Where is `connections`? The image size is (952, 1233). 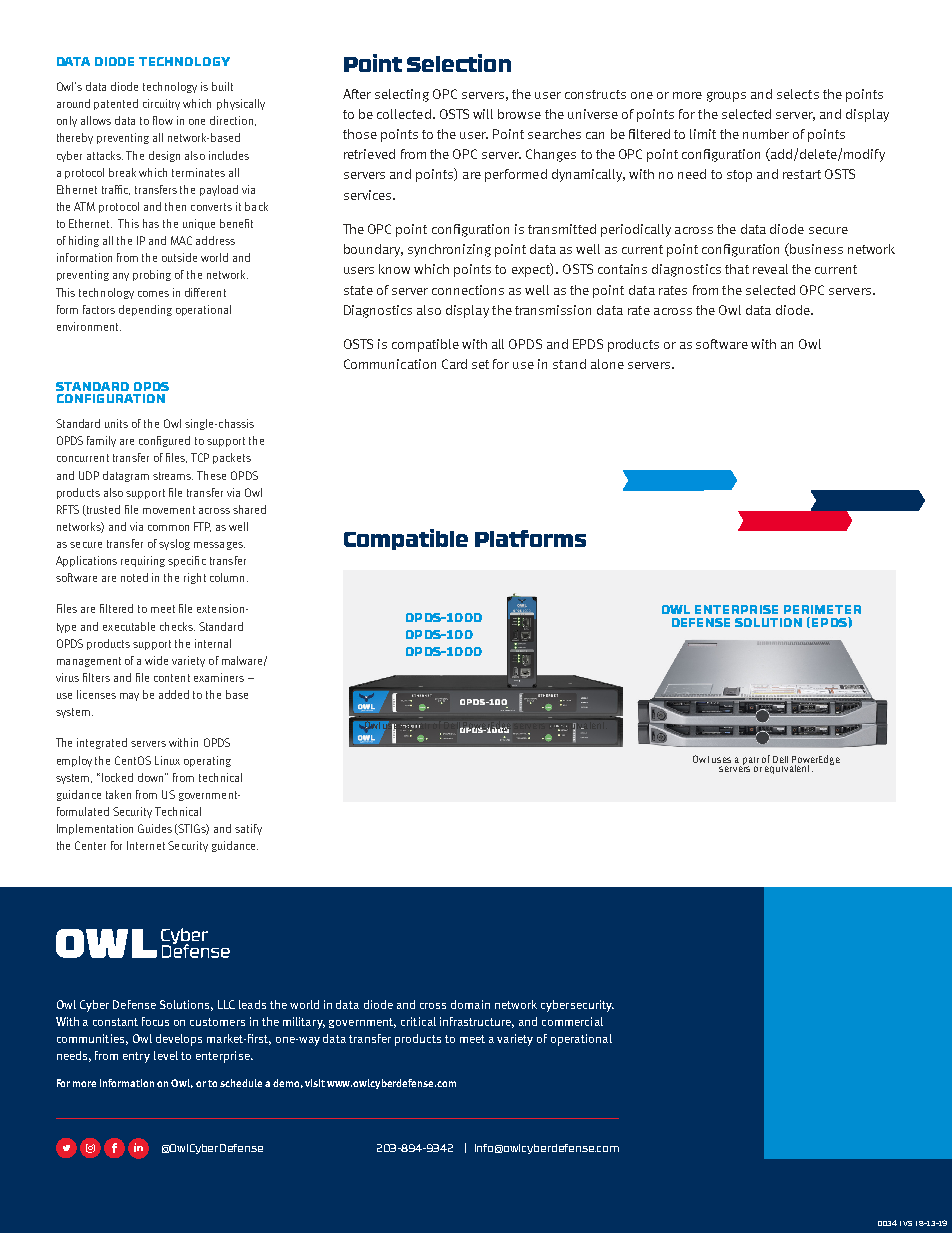 connections is located at coordinates (468, 290).
